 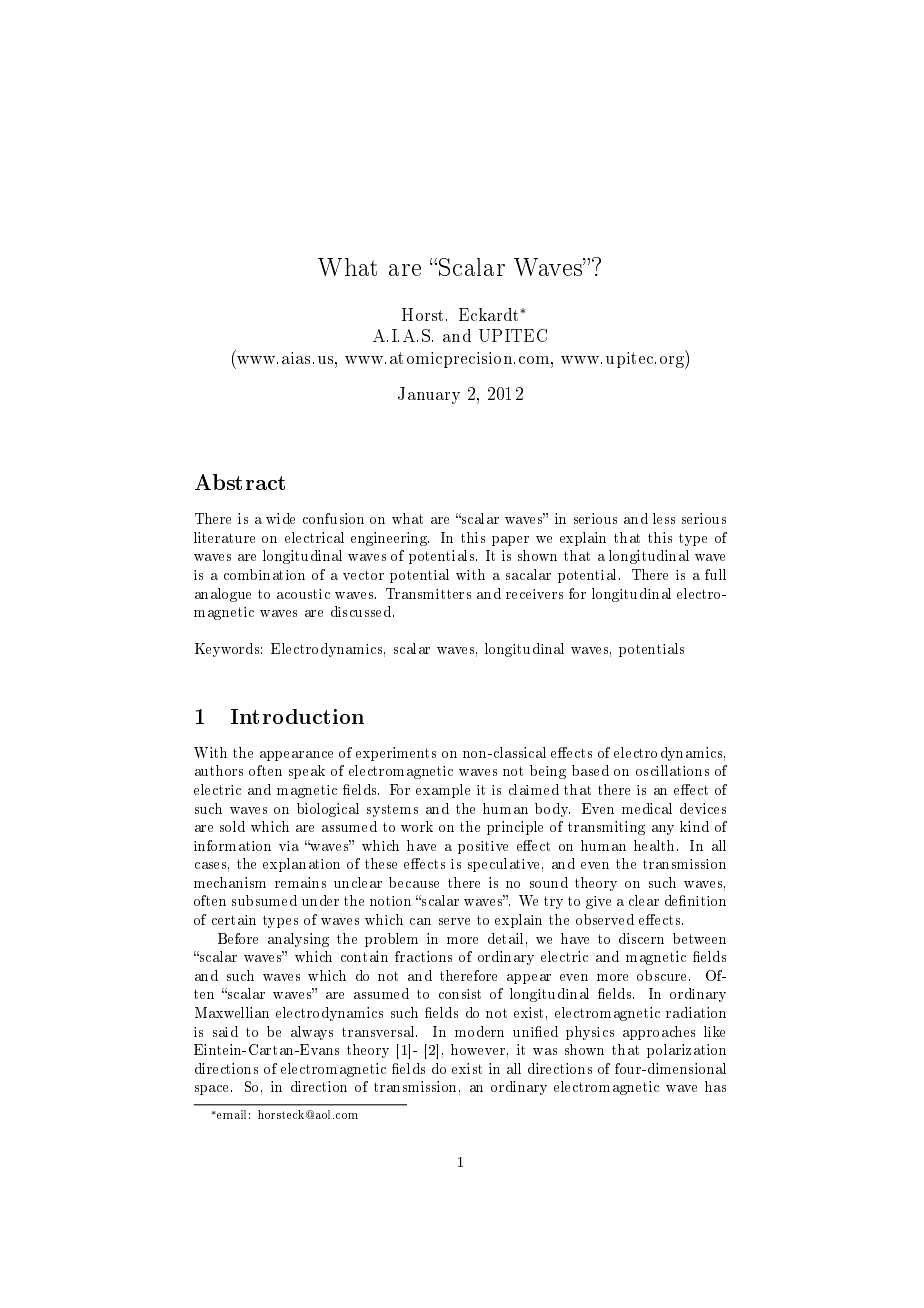 I want to click on full, so click(x=715, y=574).
